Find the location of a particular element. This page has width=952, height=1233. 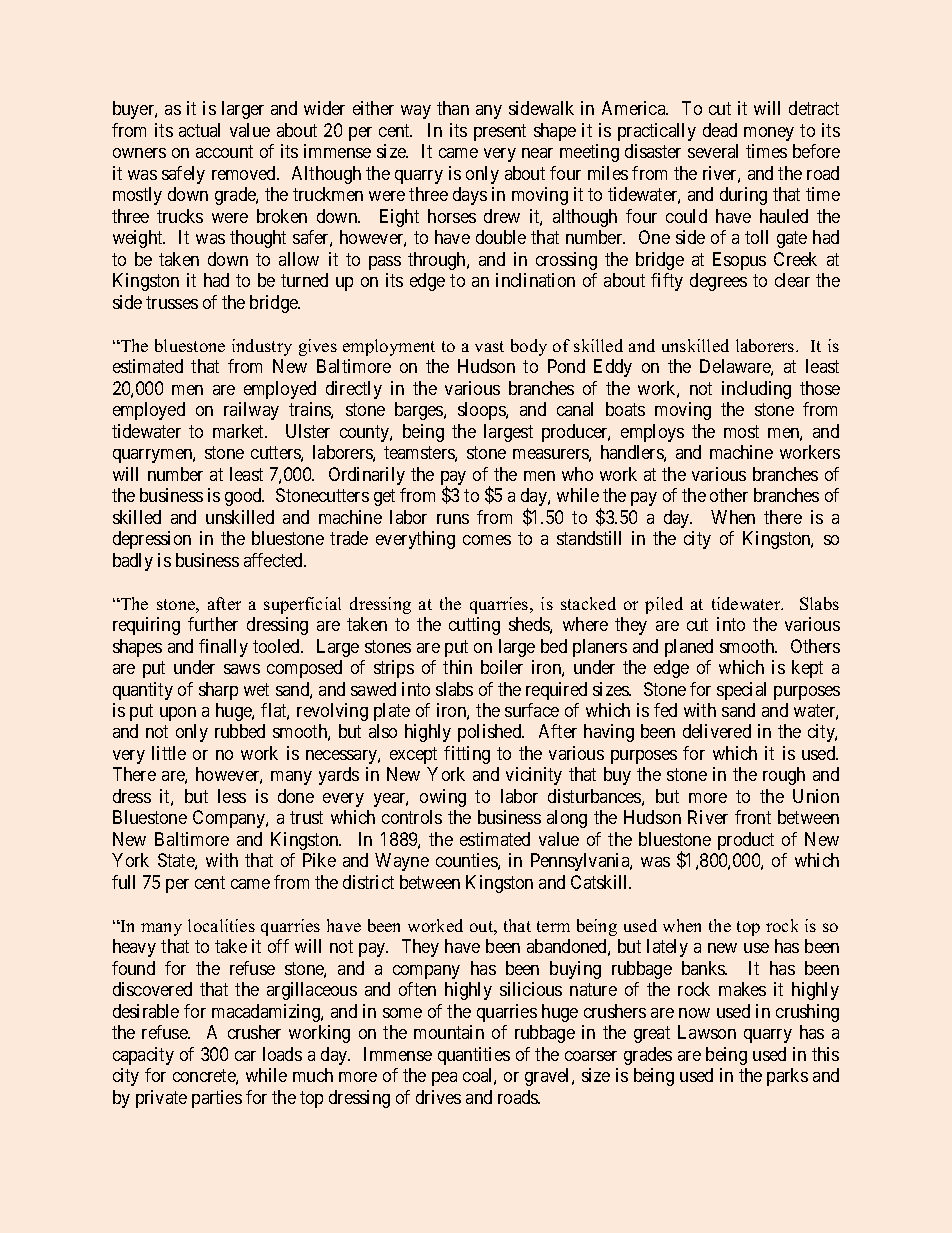

further is located at coordinates (213, 624).
